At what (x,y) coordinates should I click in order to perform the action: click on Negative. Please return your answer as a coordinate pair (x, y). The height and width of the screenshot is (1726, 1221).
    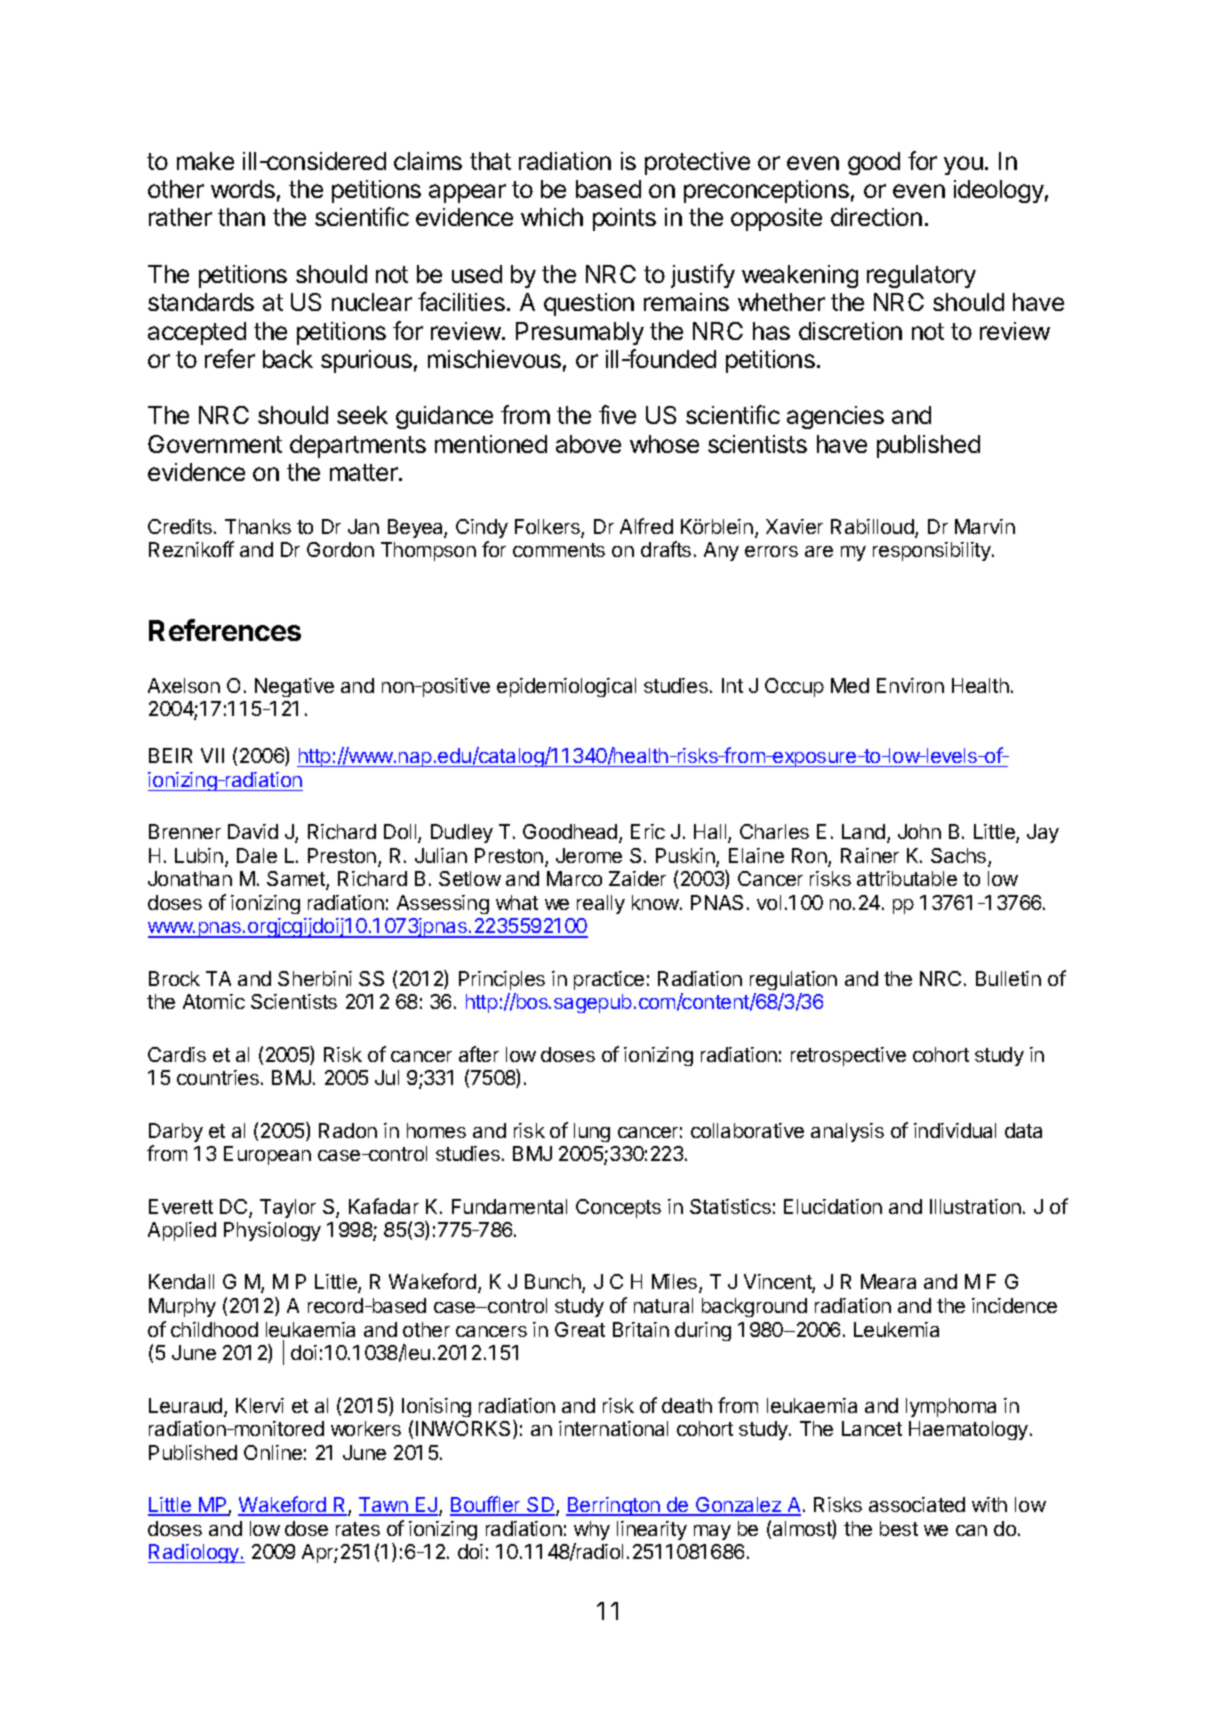
    Looking at the image, I should click on (294, 687).
